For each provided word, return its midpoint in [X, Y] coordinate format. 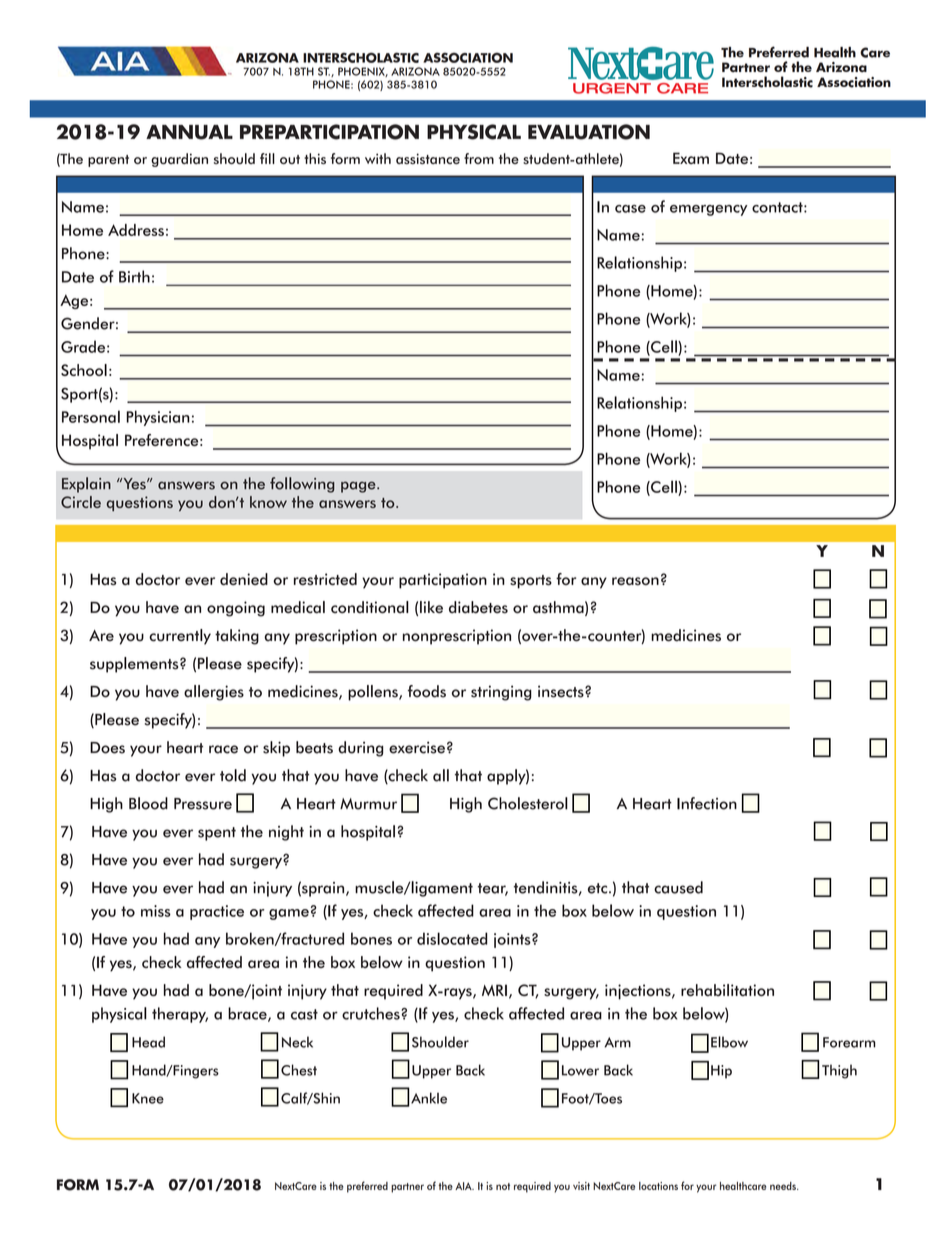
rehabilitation [727, 990]
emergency [709, 210]
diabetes [478, 607]
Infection [707, 803]
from [479, 158]
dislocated [452, 938]
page [359, 487]
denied [244, 579]
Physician [158, 418]
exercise [417, 747]
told [233, 775]
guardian [179, 160]
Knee [148, 1098]
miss [156, 911]
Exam [691, 158]
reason [635, 581]
